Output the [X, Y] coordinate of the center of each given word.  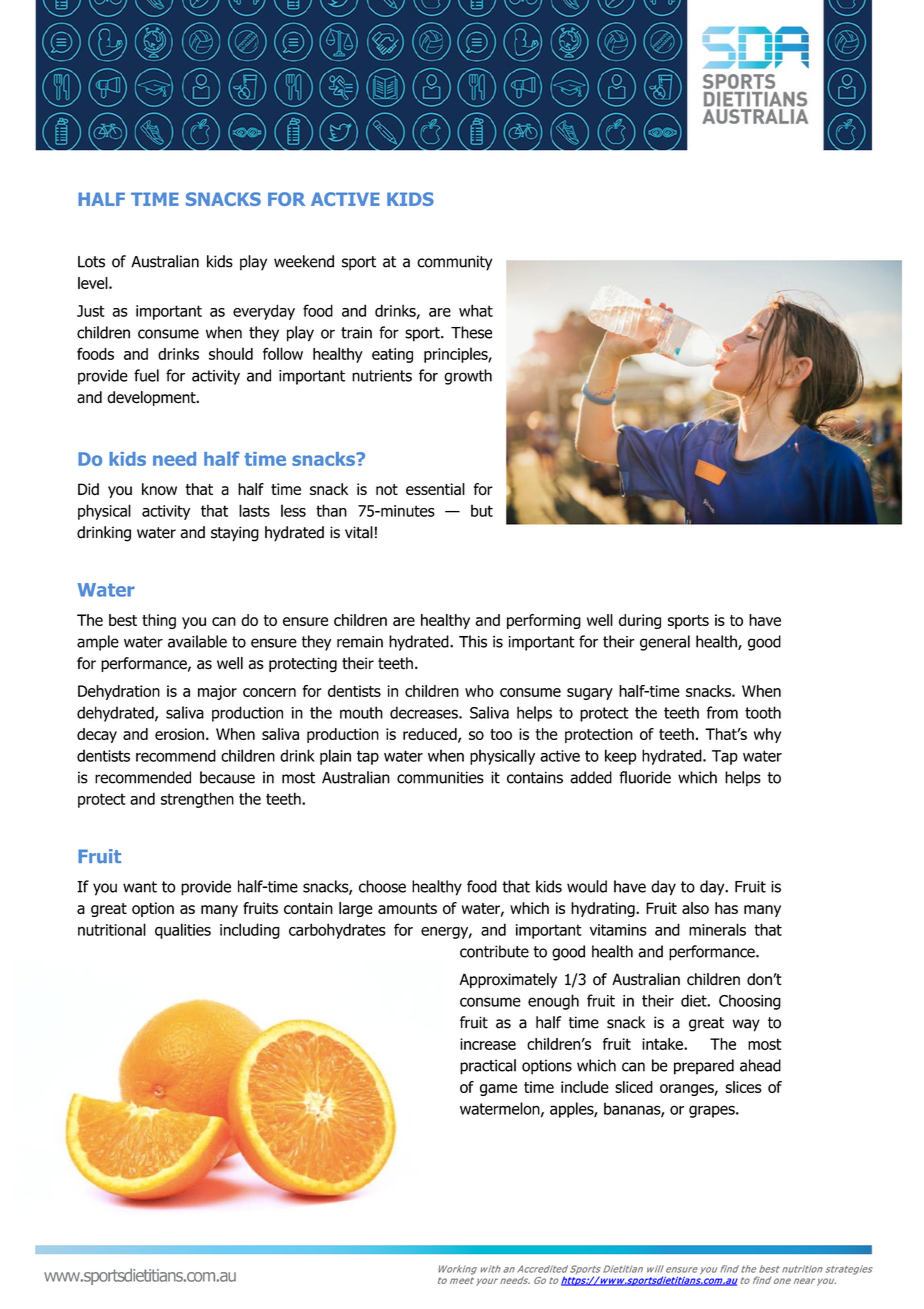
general [665, 643]
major [217, 692]
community [455, 263]
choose [382, 886]
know [159, 489]
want [140, 887]
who [479, 691]
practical [488, 1067]
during [640, 621]
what [476, 310]
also [695, 908]
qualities [183, 931]
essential [435, 489]
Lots [91, 262]
